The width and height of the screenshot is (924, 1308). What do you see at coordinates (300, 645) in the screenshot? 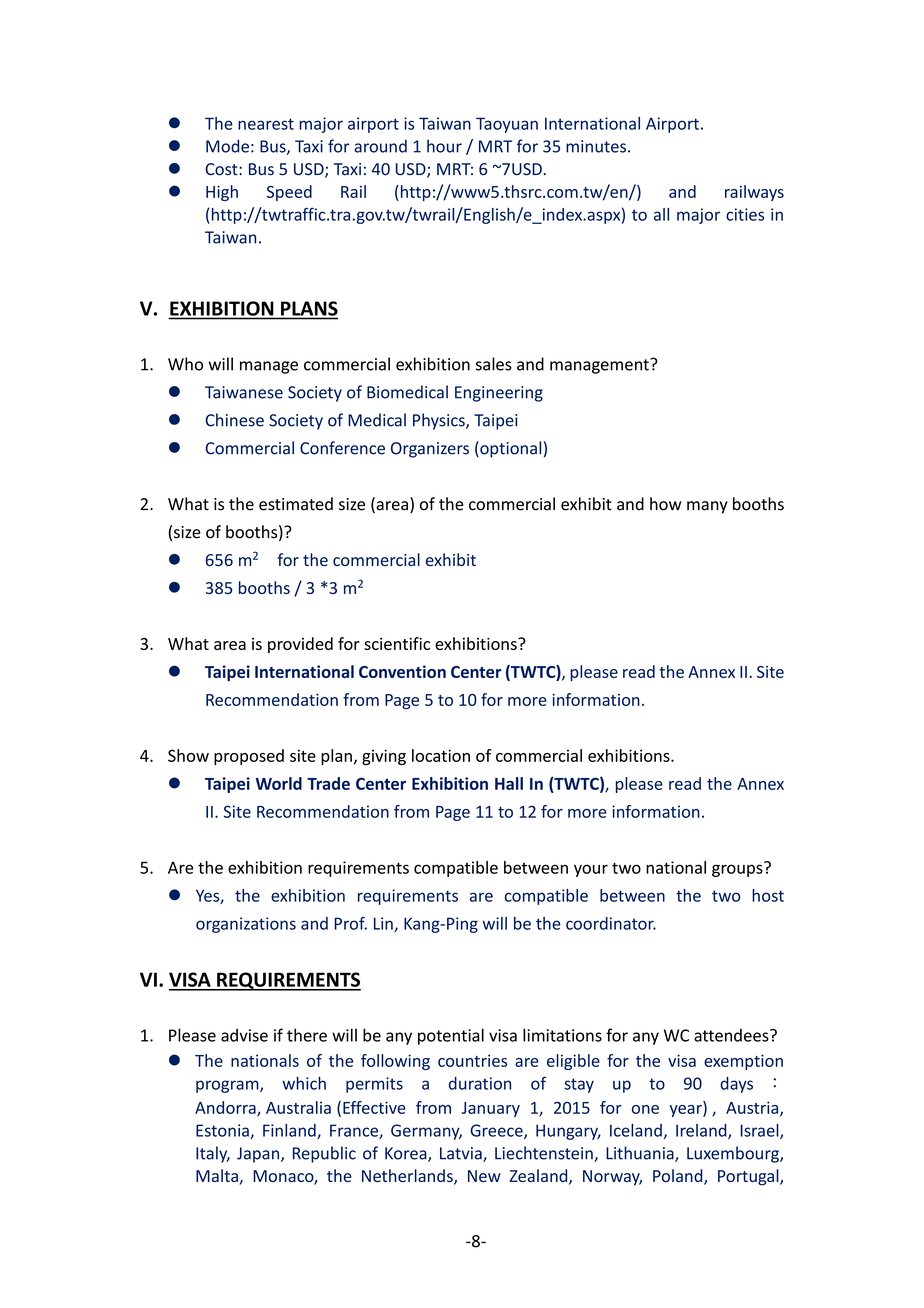
I see `provided` at bounding box center [300, 645].
